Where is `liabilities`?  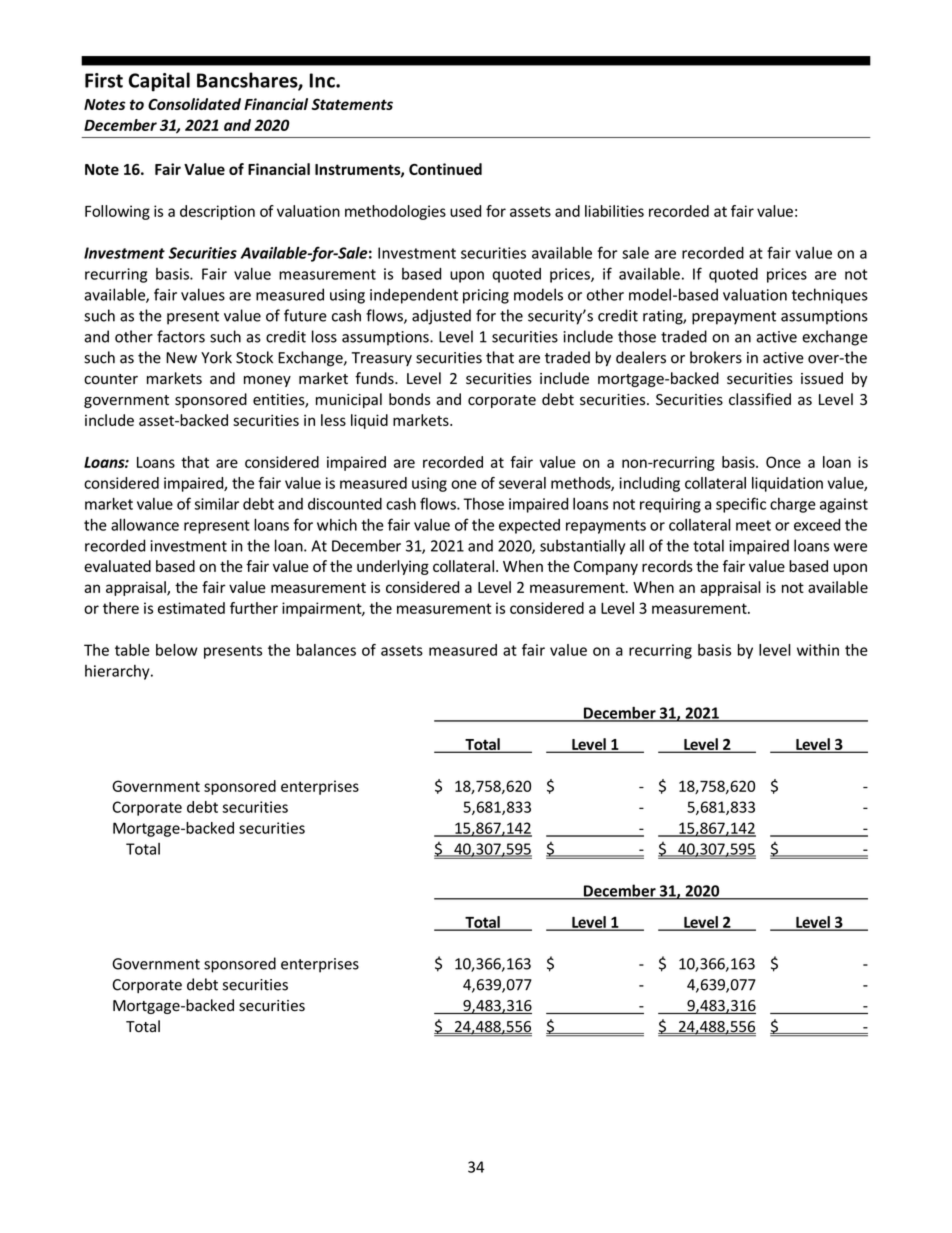
liabilities is located at coordinates (614, 211).
